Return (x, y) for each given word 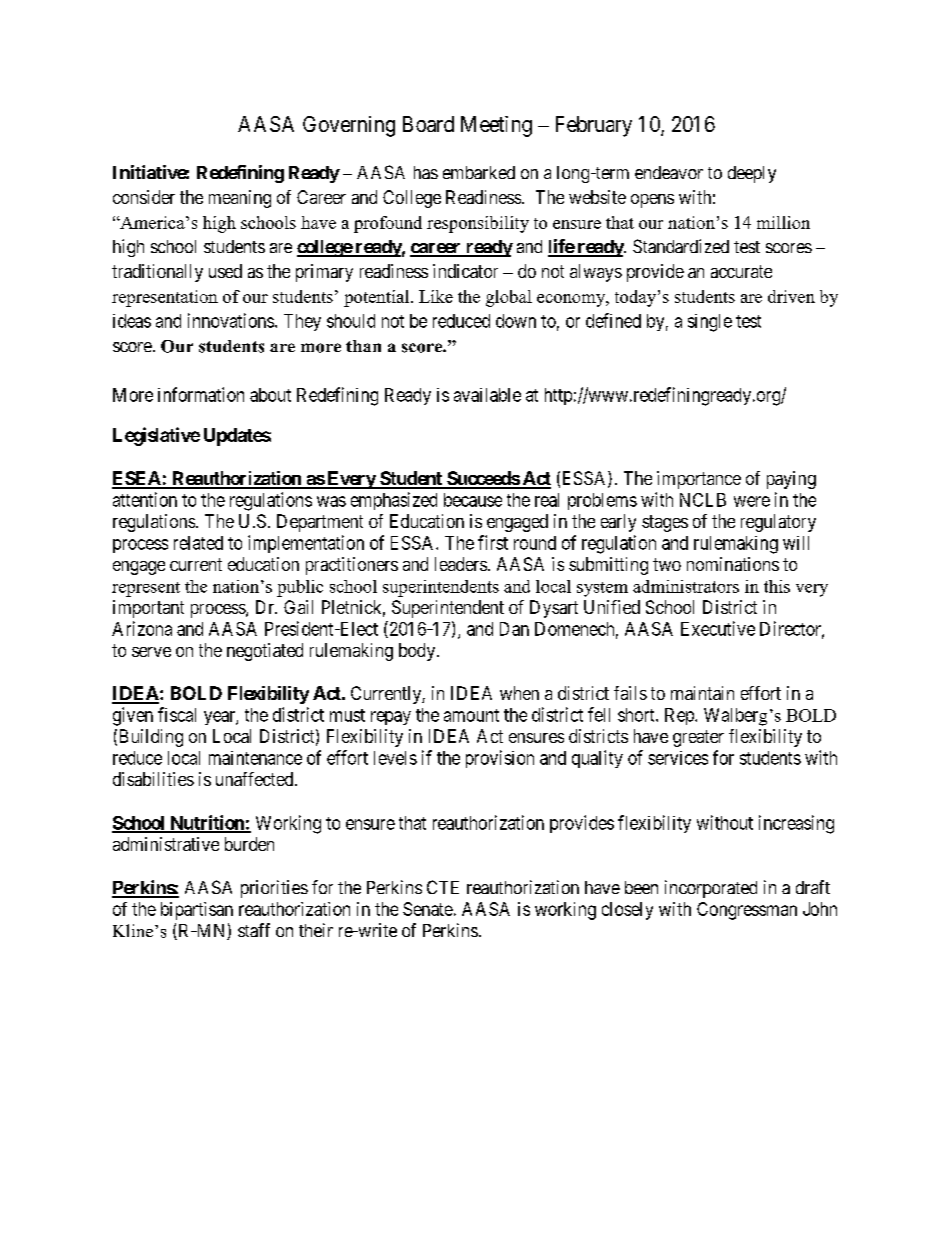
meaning (240, 199)
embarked (479, 172)
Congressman (747, 911)
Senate (428, 909)
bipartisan (197, 911)
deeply (752, 174)
